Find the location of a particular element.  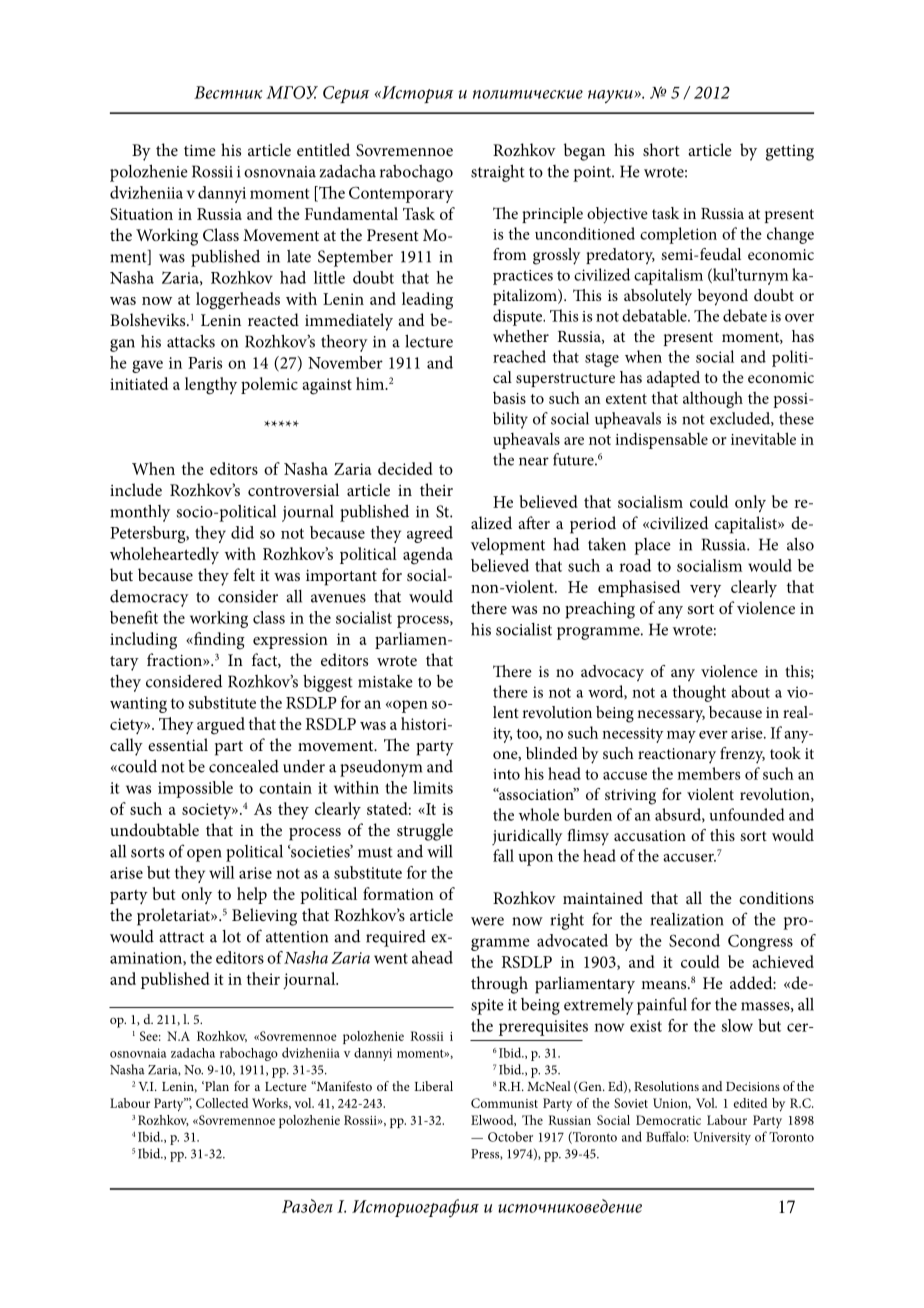

thought is located at coordinates (699, 693).
